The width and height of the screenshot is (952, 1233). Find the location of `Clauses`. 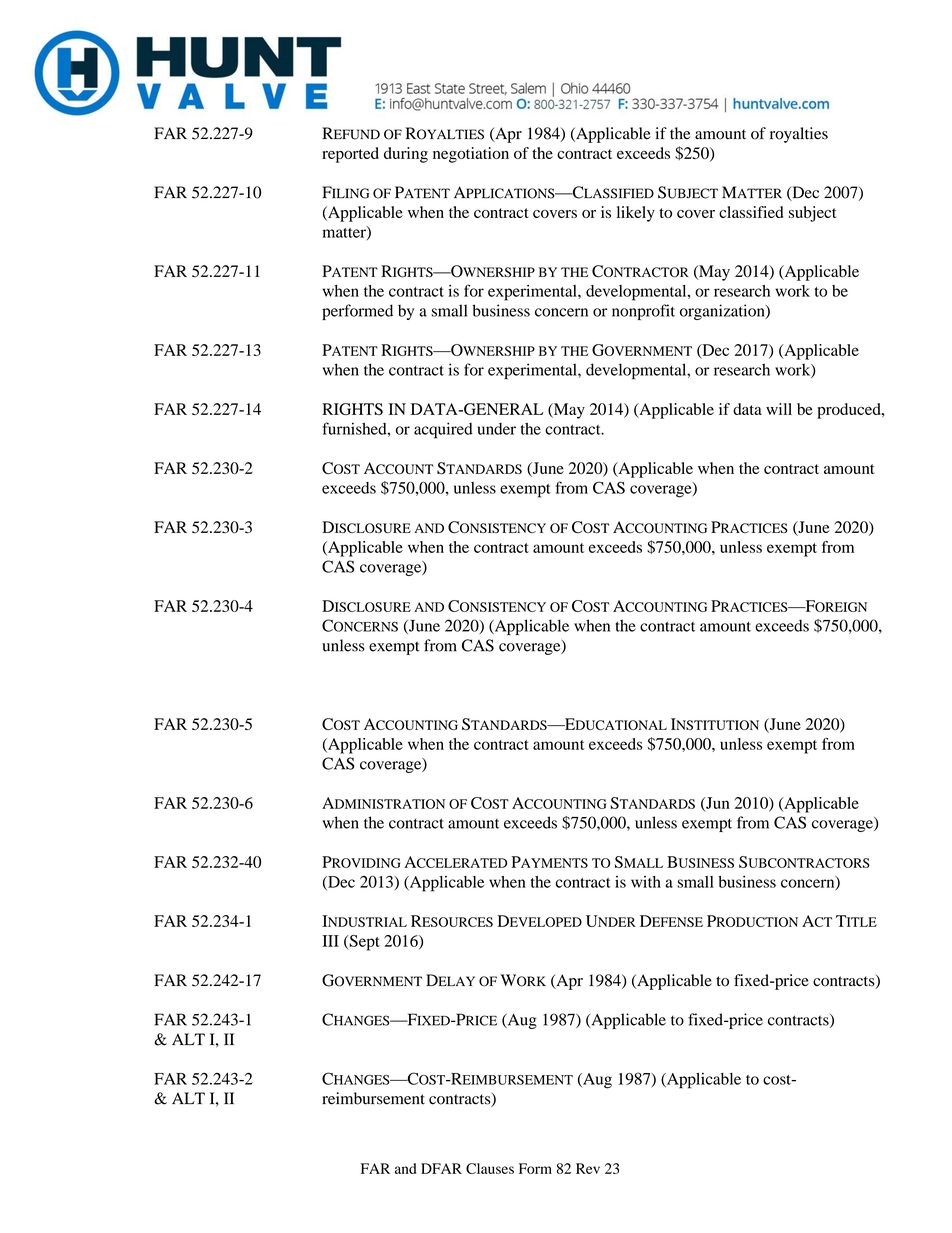

Clauses is located at coordinates (490, 1168).
